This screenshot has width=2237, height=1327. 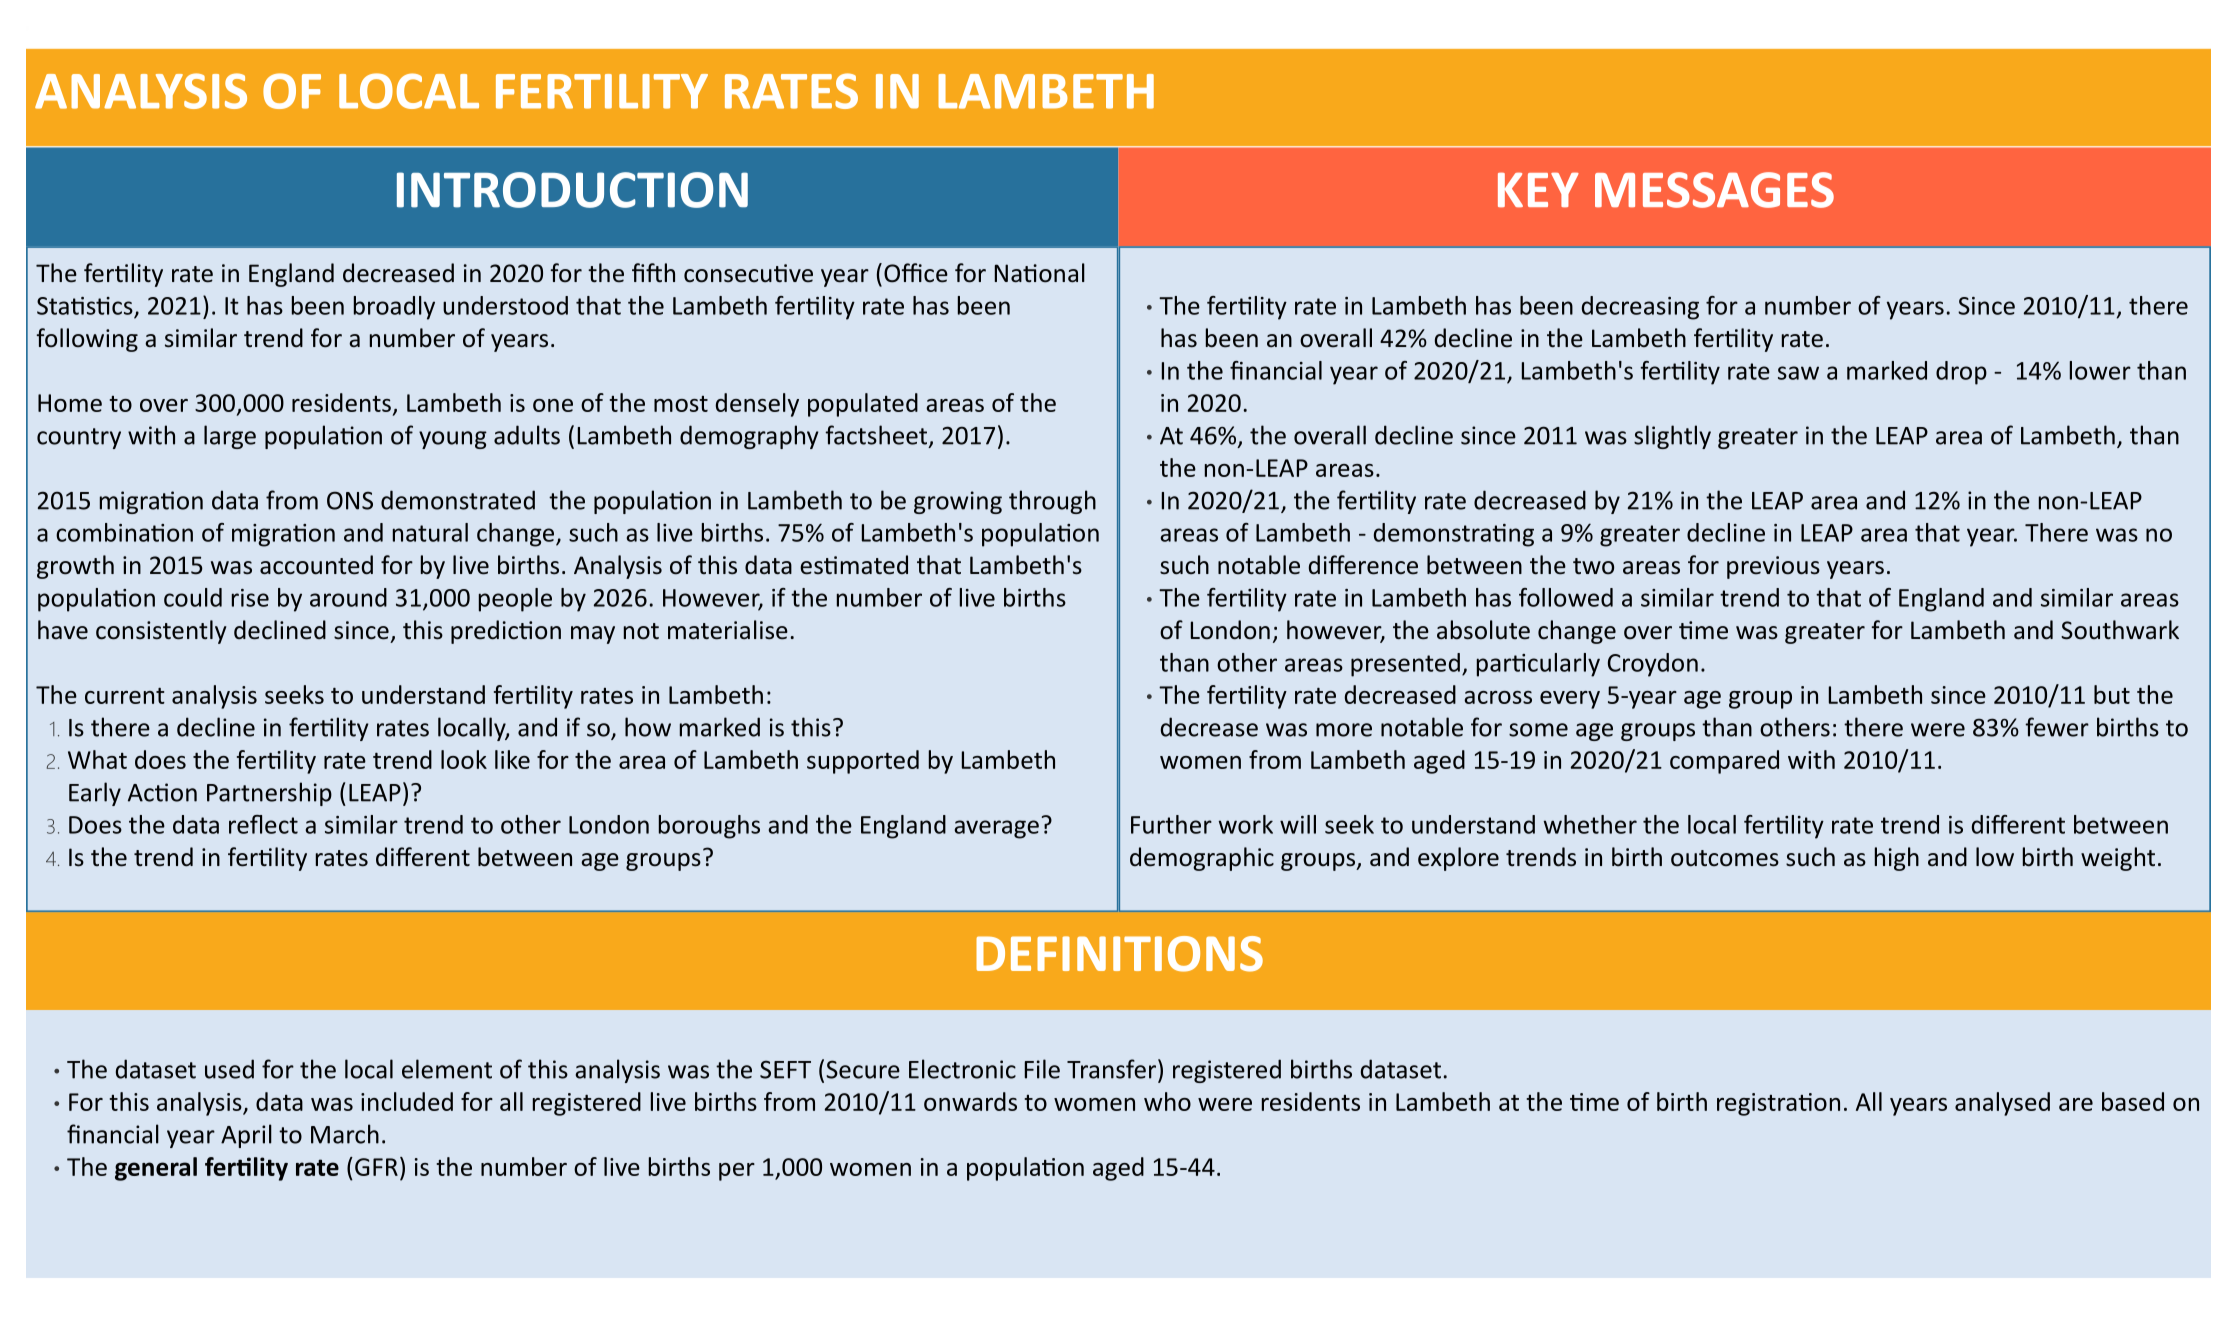 I want to click on March, so click(x=345, y=1134).
